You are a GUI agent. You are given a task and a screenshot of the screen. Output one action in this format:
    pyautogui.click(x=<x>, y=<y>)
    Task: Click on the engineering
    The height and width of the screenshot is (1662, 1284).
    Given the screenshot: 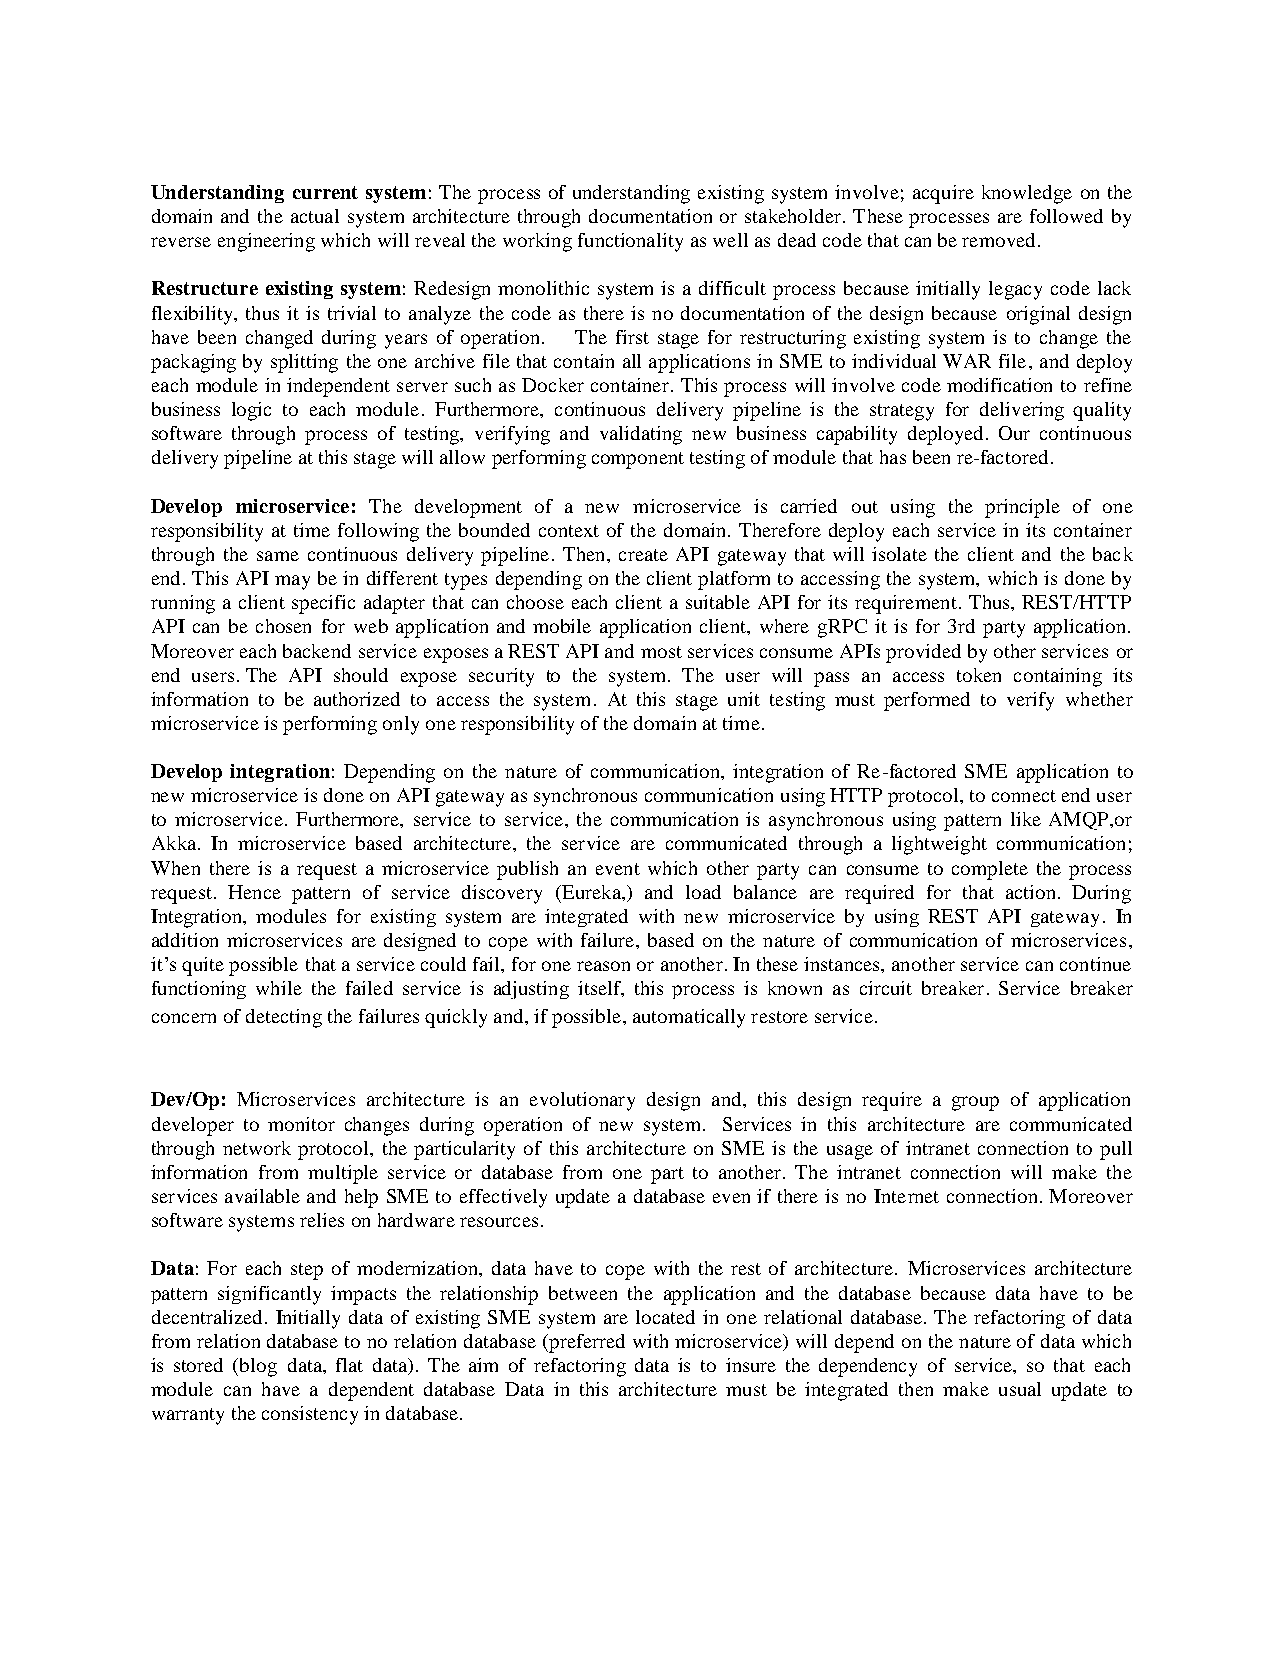 What is the action you would take?
    pyautogui.click(x=266, y=242)
